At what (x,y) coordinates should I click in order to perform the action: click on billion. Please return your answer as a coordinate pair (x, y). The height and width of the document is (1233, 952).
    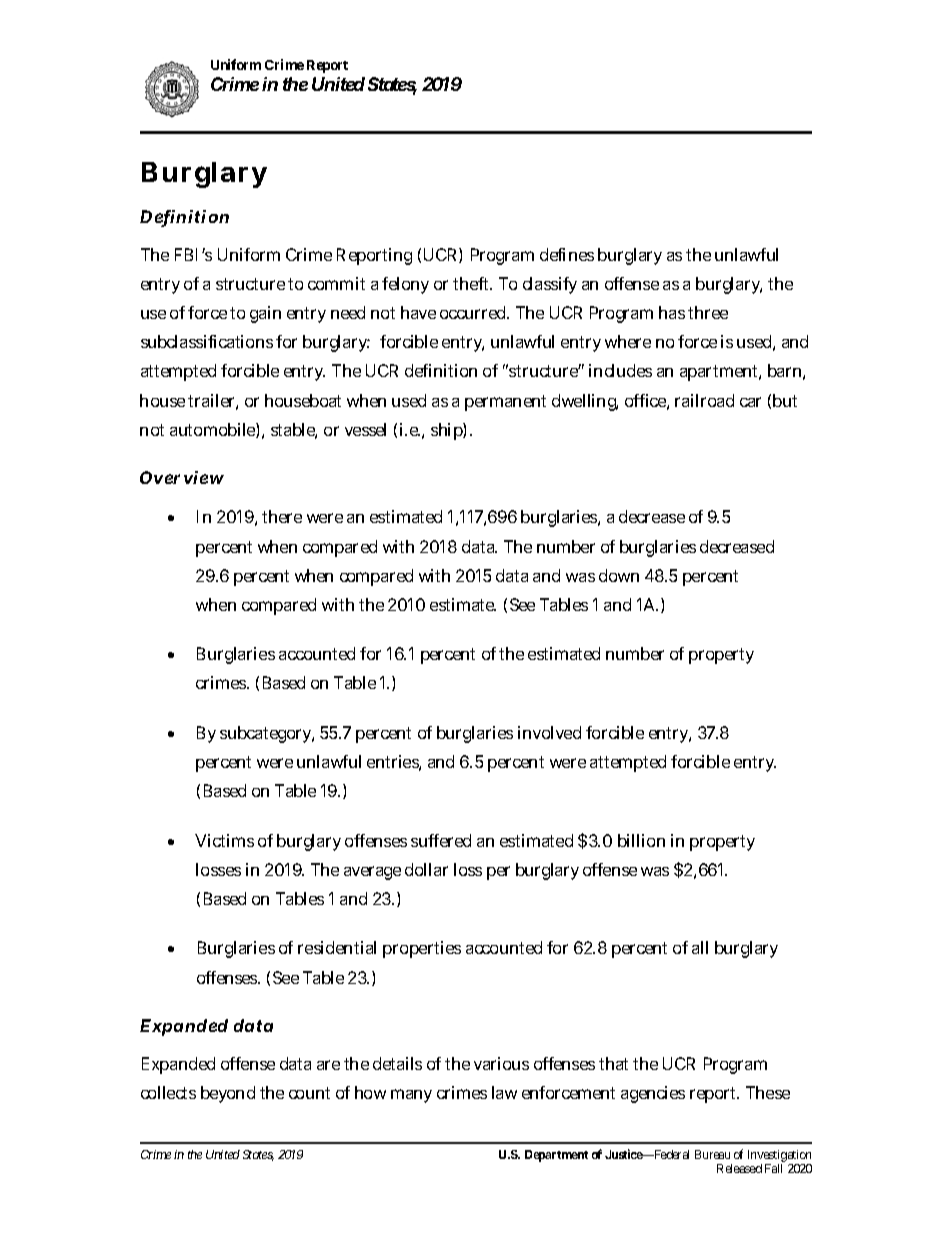
    Looking at the image, I should click on (641, 840).
